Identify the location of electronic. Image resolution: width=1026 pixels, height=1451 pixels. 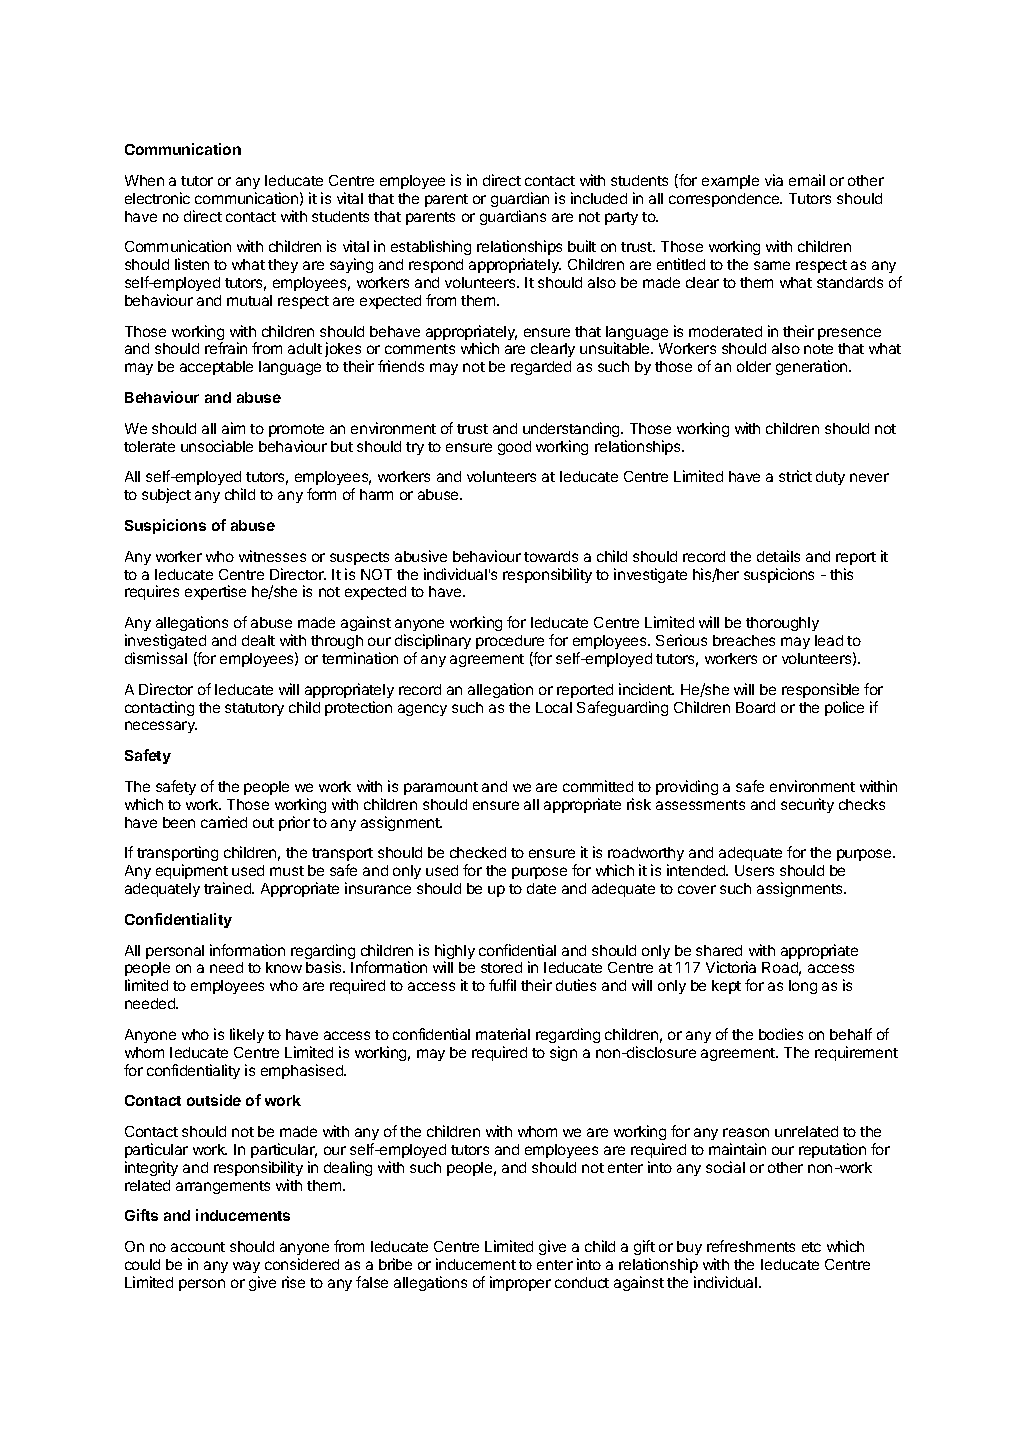
(157, 198).
